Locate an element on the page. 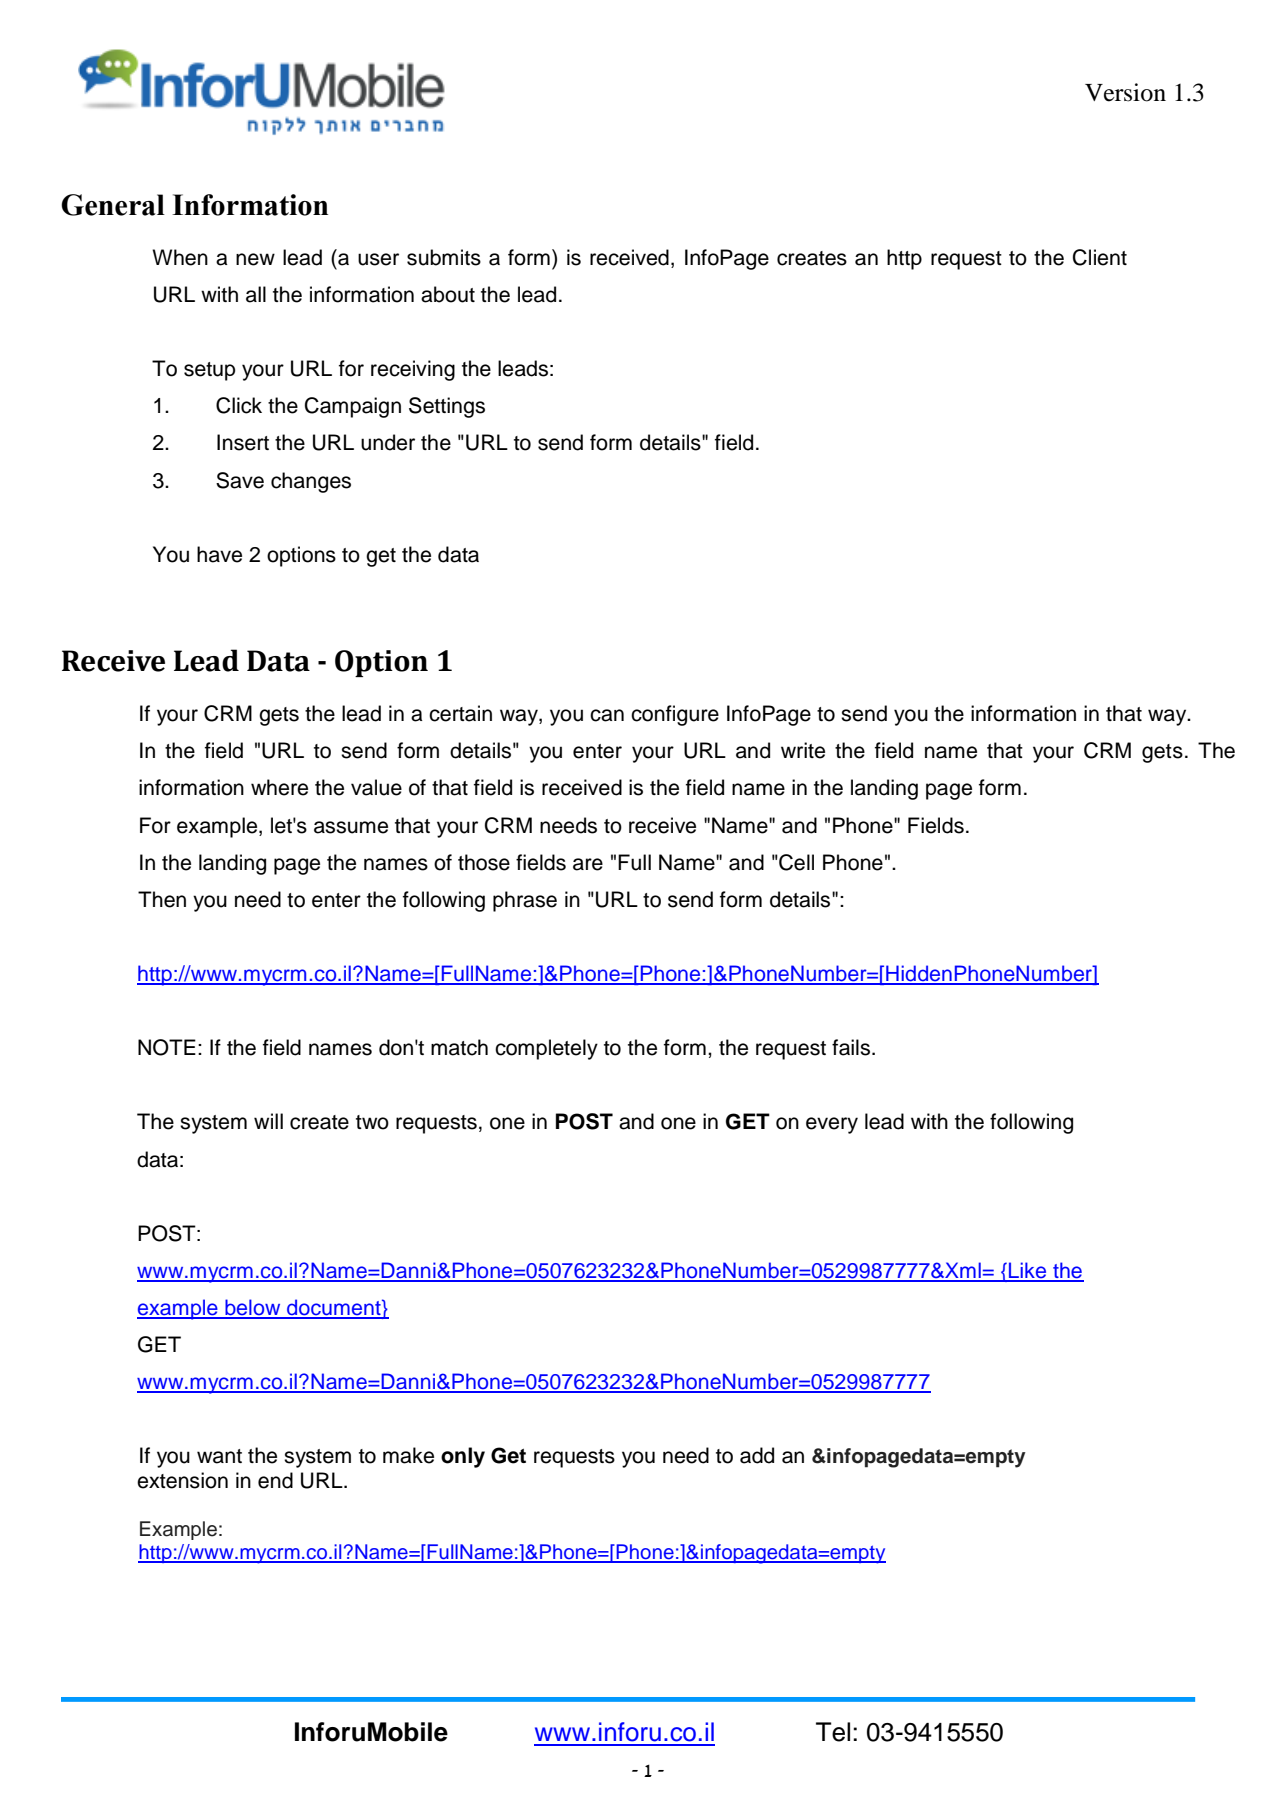  Click is located at coordinates (239, 405).
